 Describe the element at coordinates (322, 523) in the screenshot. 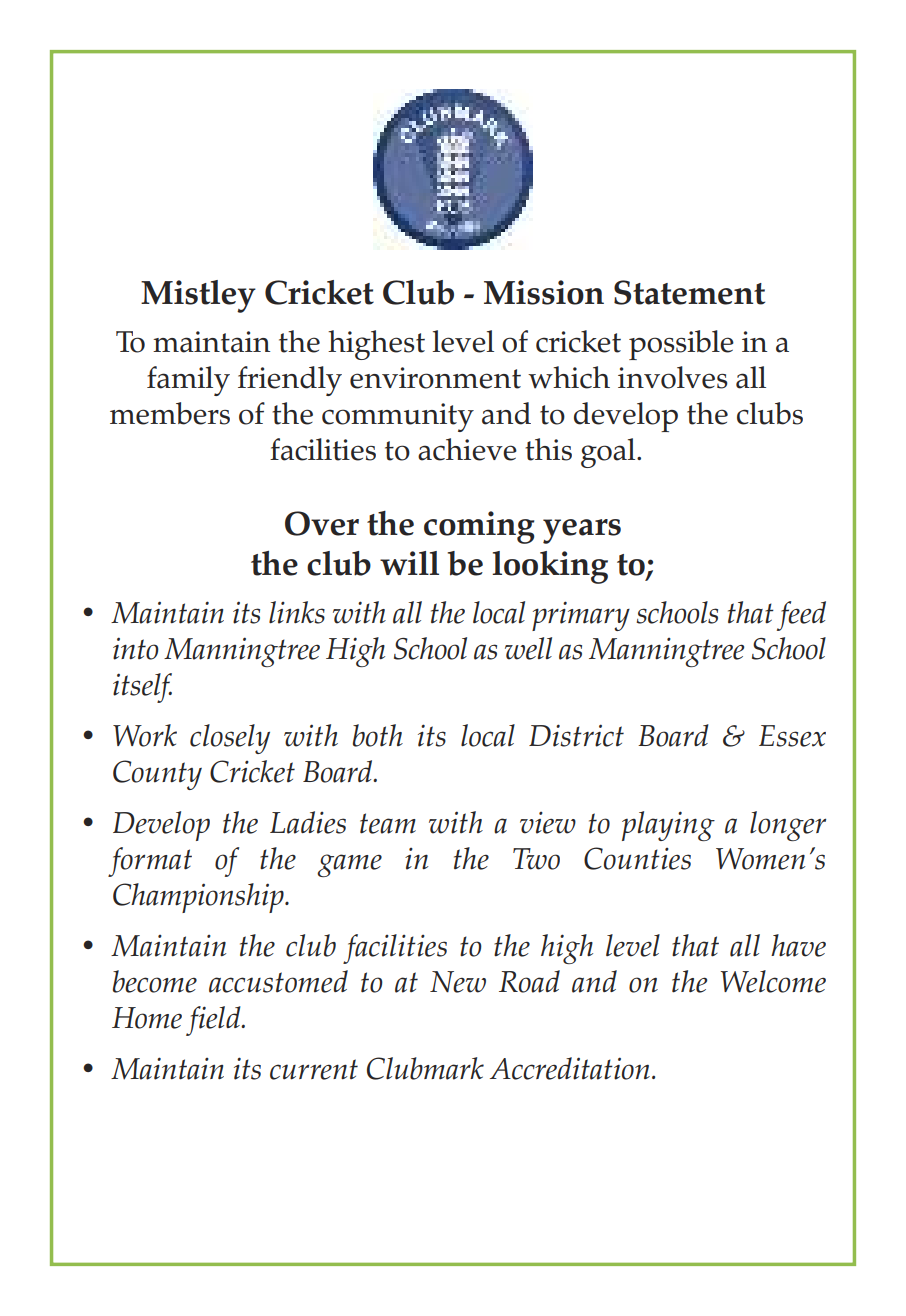

I see `Over` at that location.
